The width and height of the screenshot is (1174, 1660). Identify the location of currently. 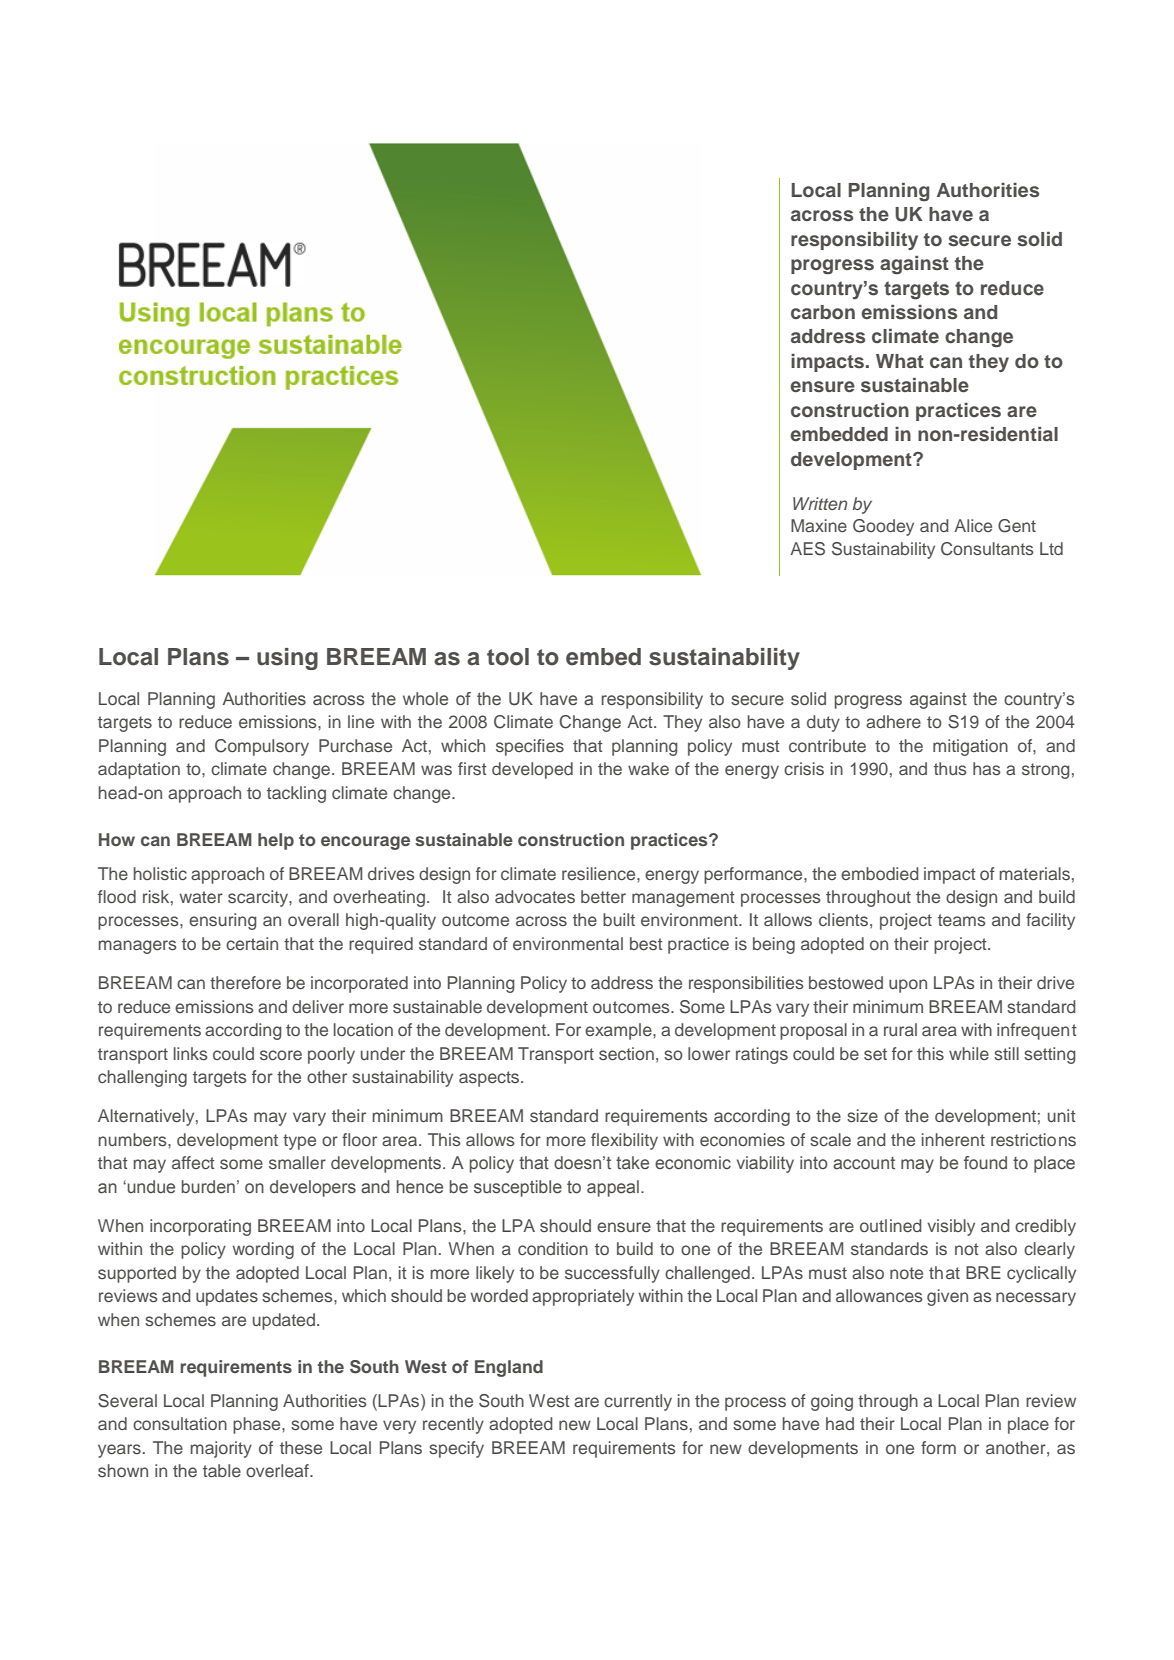
(638, 1402).
